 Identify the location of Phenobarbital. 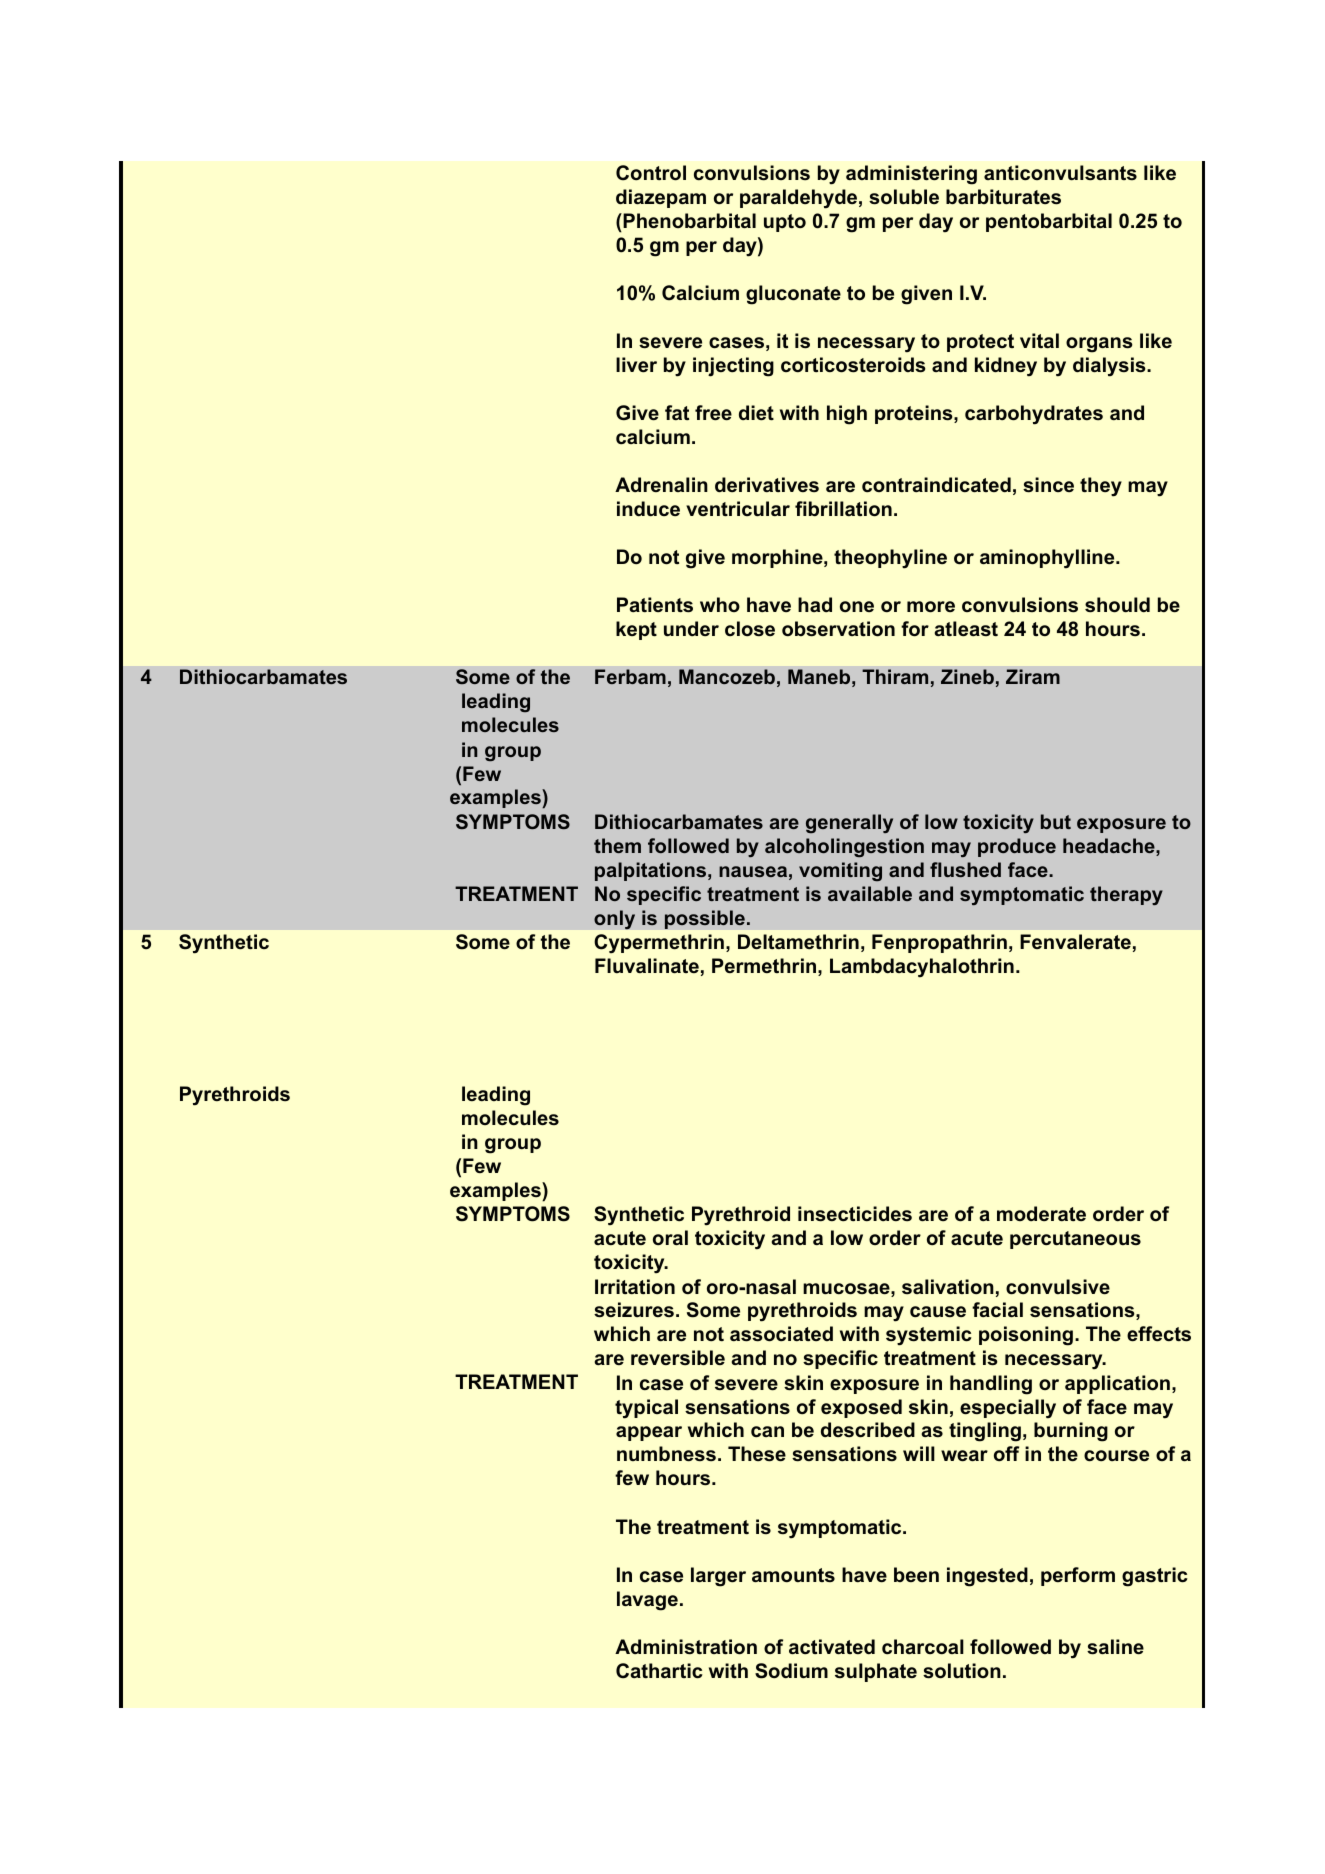
(688, 221).
